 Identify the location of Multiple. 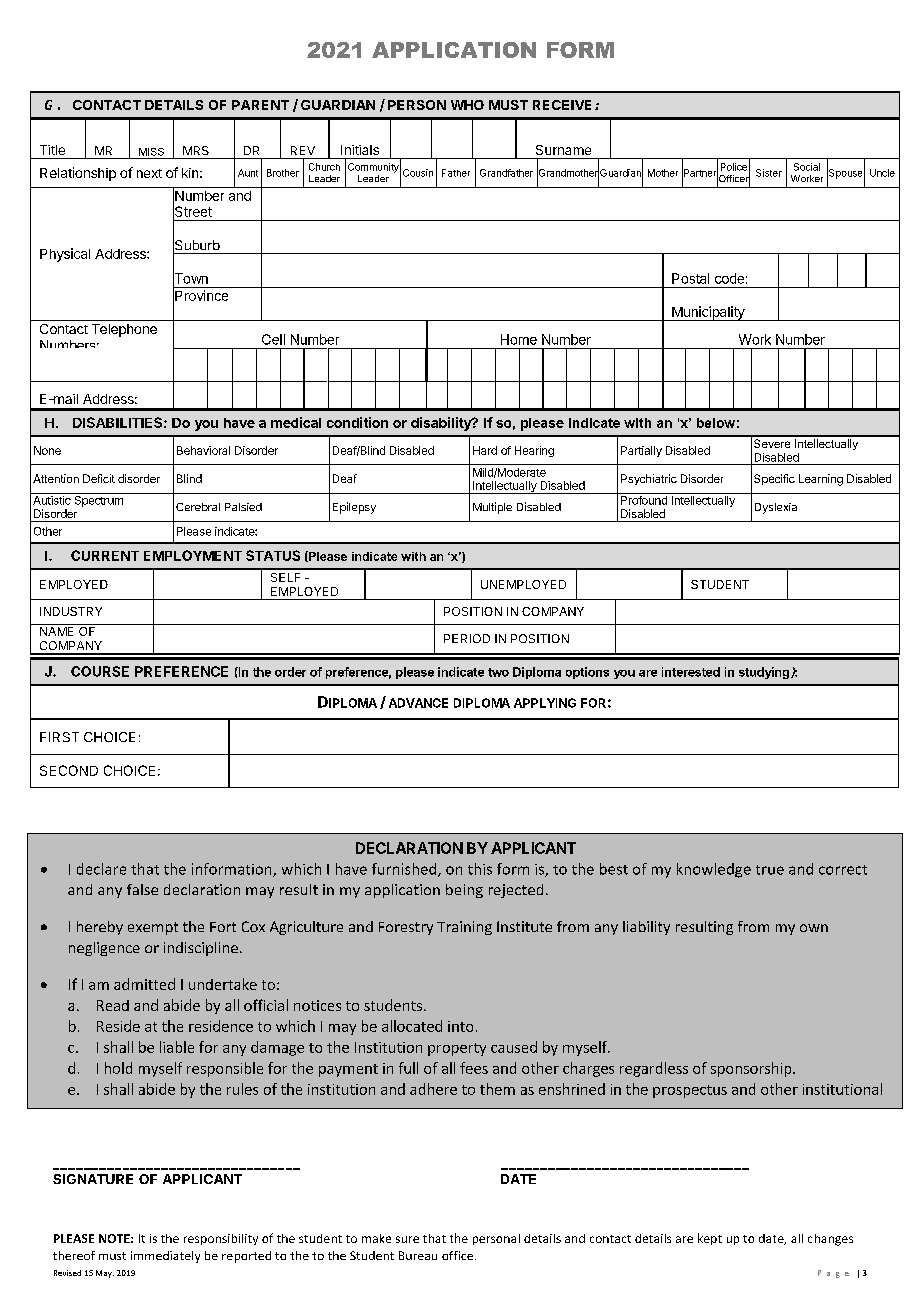
(492, 508).
